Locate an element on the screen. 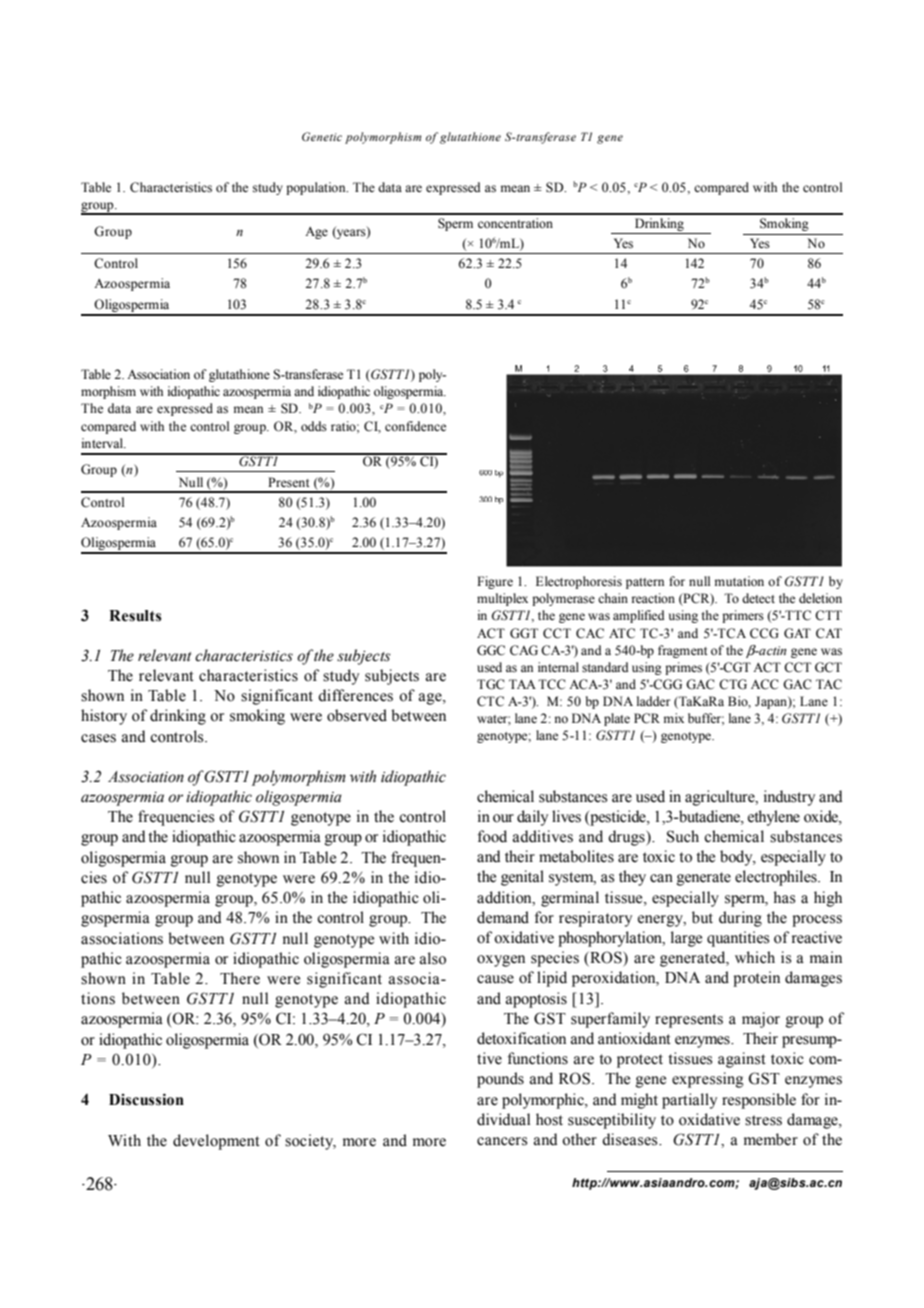  mutation is located at coordinates (739, 581).
